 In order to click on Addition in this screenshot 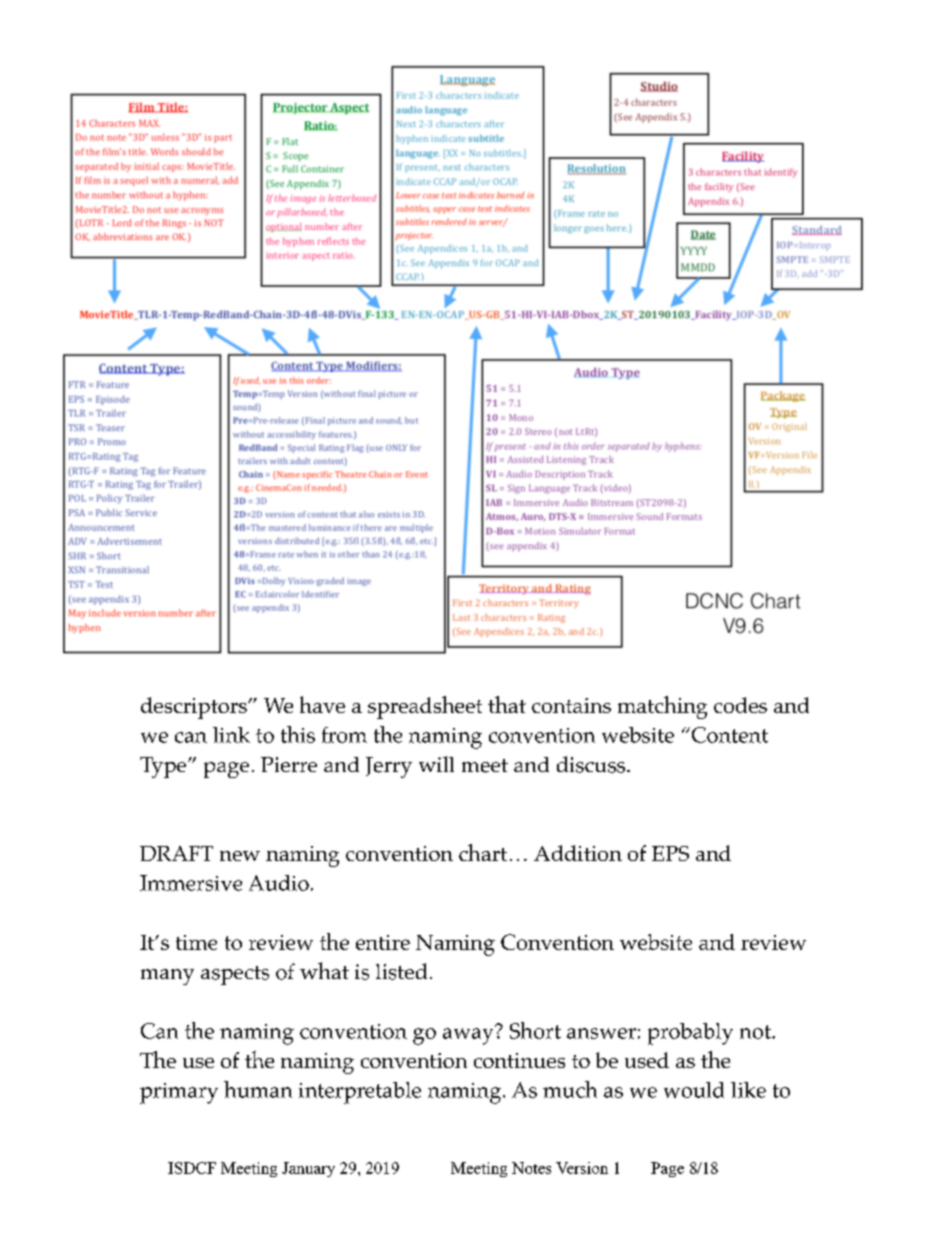, I will do `click(578, 853)`.
